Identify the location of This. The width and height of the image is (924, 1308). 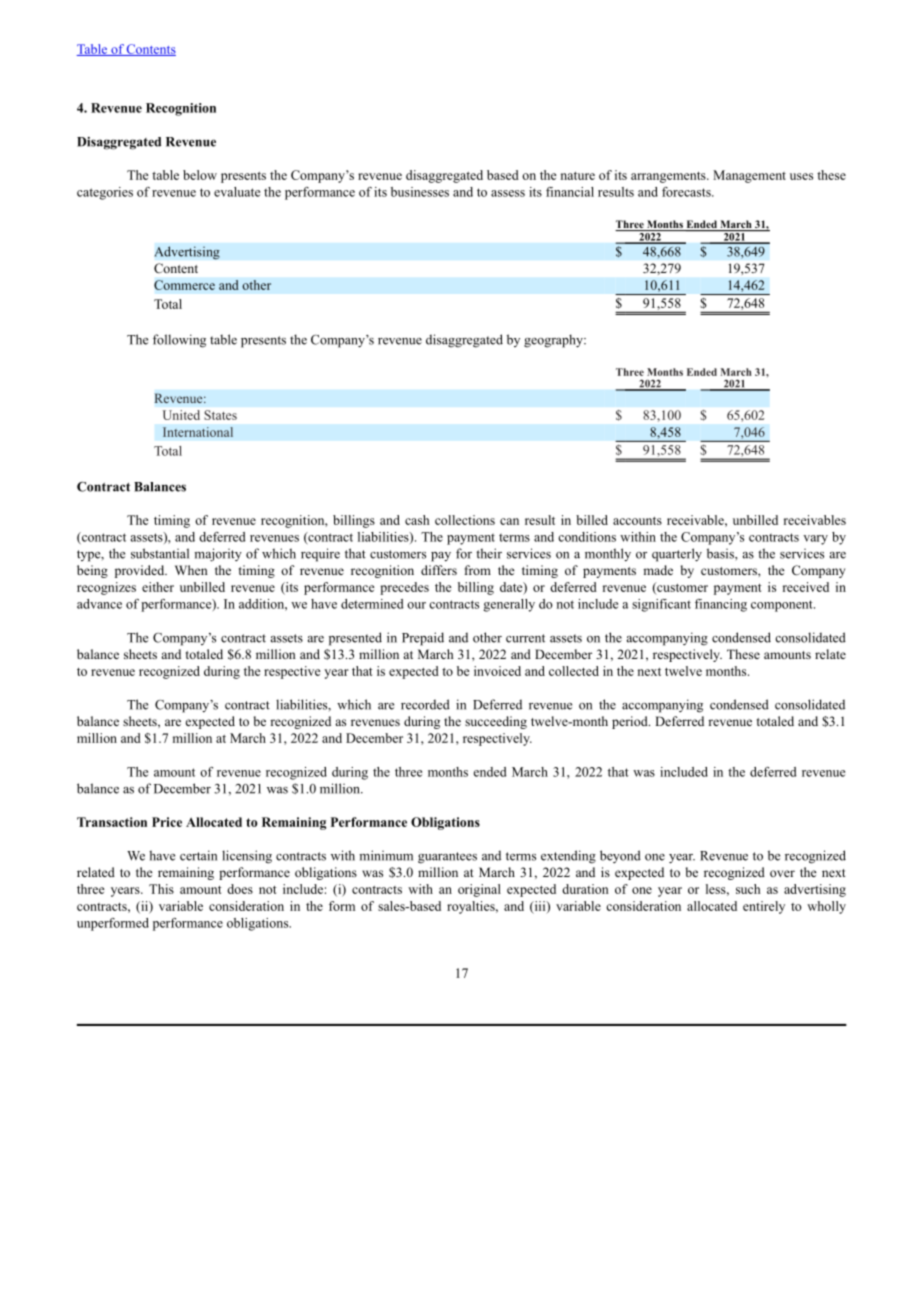
(161, 889).
